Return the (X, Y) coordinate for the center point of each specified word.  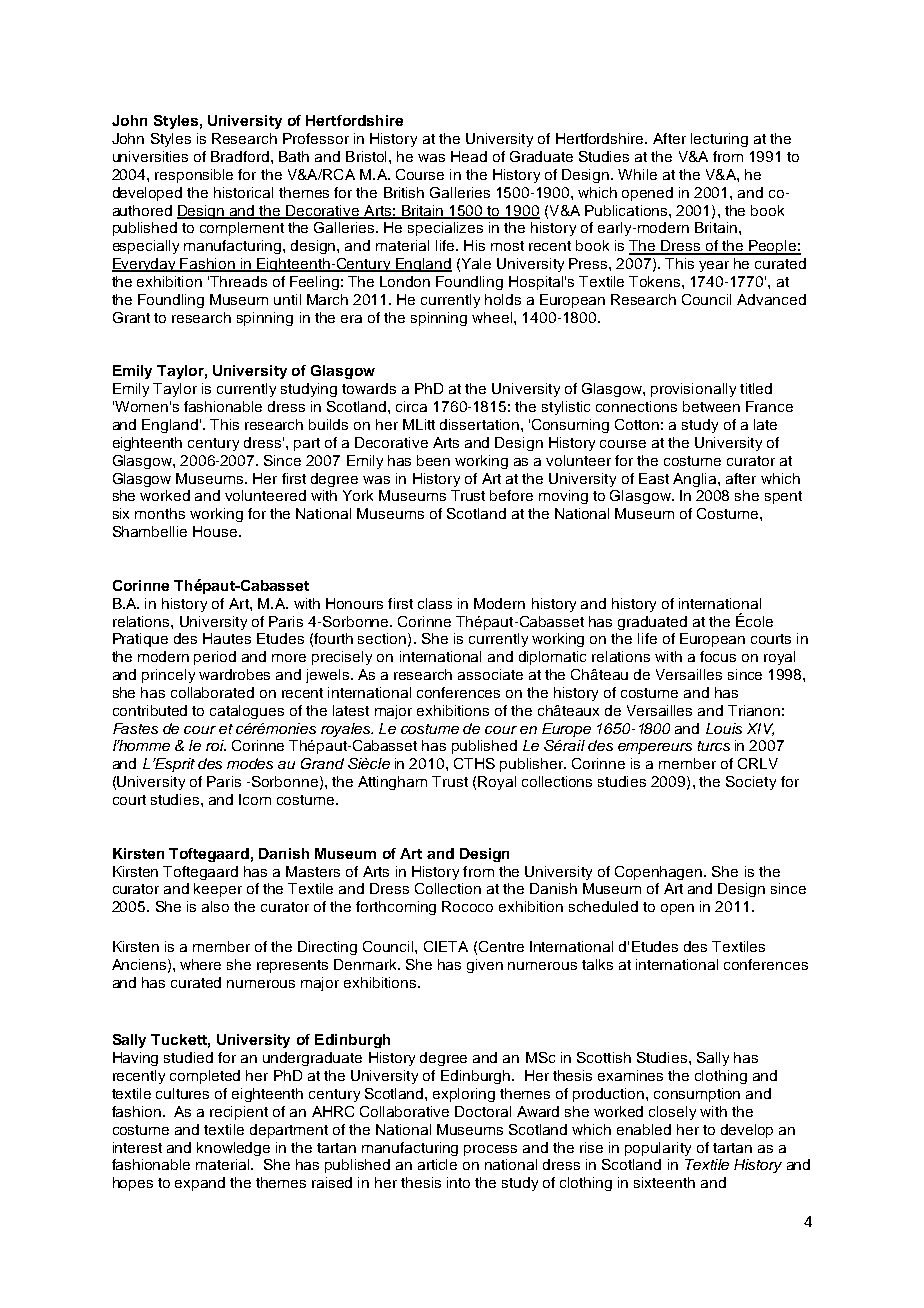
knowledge (233, 1149)
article (437, 1164)
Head (469, 156)
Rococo (467, 906)
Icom (255, 799)
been (433, 460)
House (215, 531)
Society (751, 783)
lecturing (719, 140)
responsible (194, 176)
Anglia (696, 480)
